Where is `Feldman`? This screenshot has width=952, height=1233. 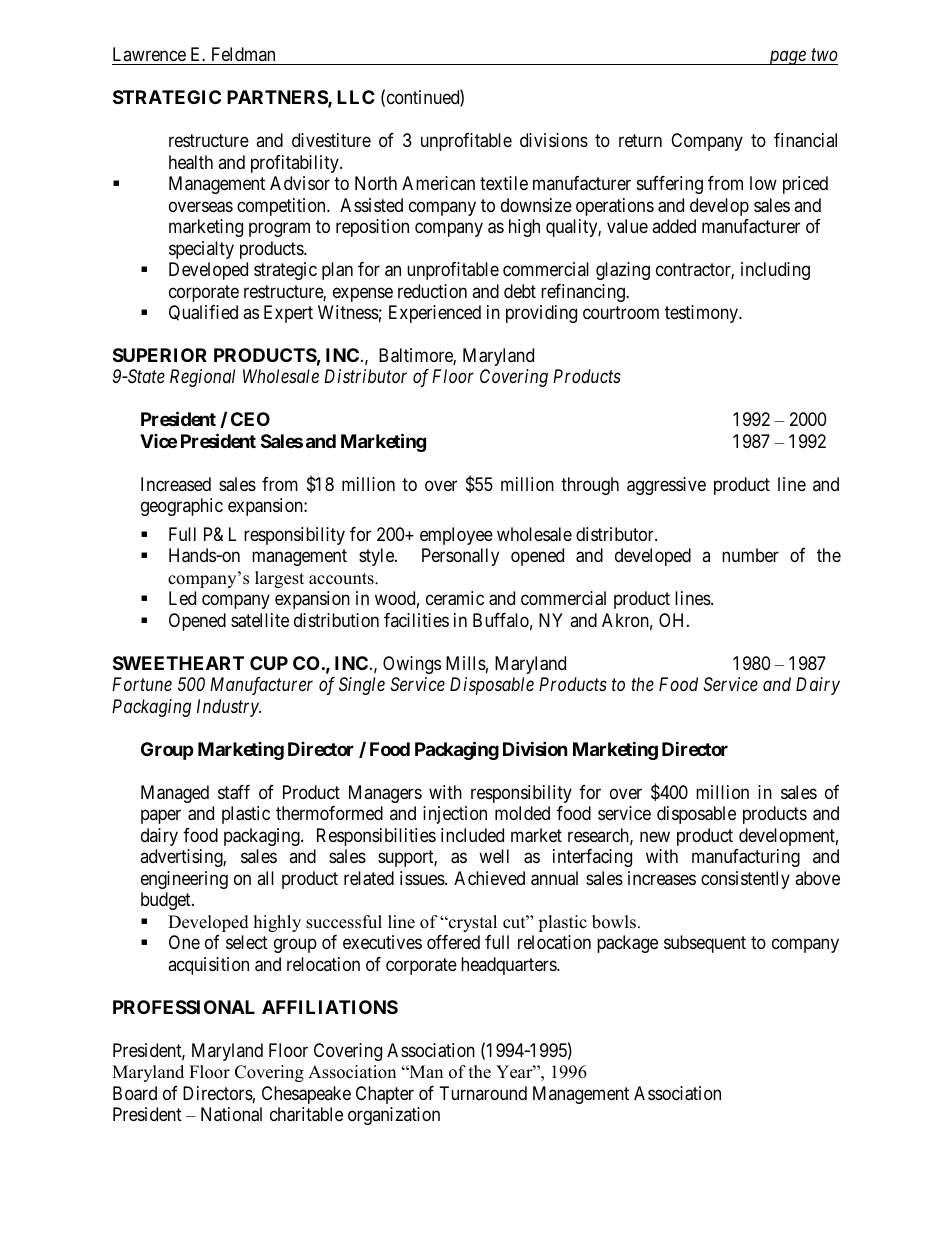
Feldman is located at coordinates (243, 54).
